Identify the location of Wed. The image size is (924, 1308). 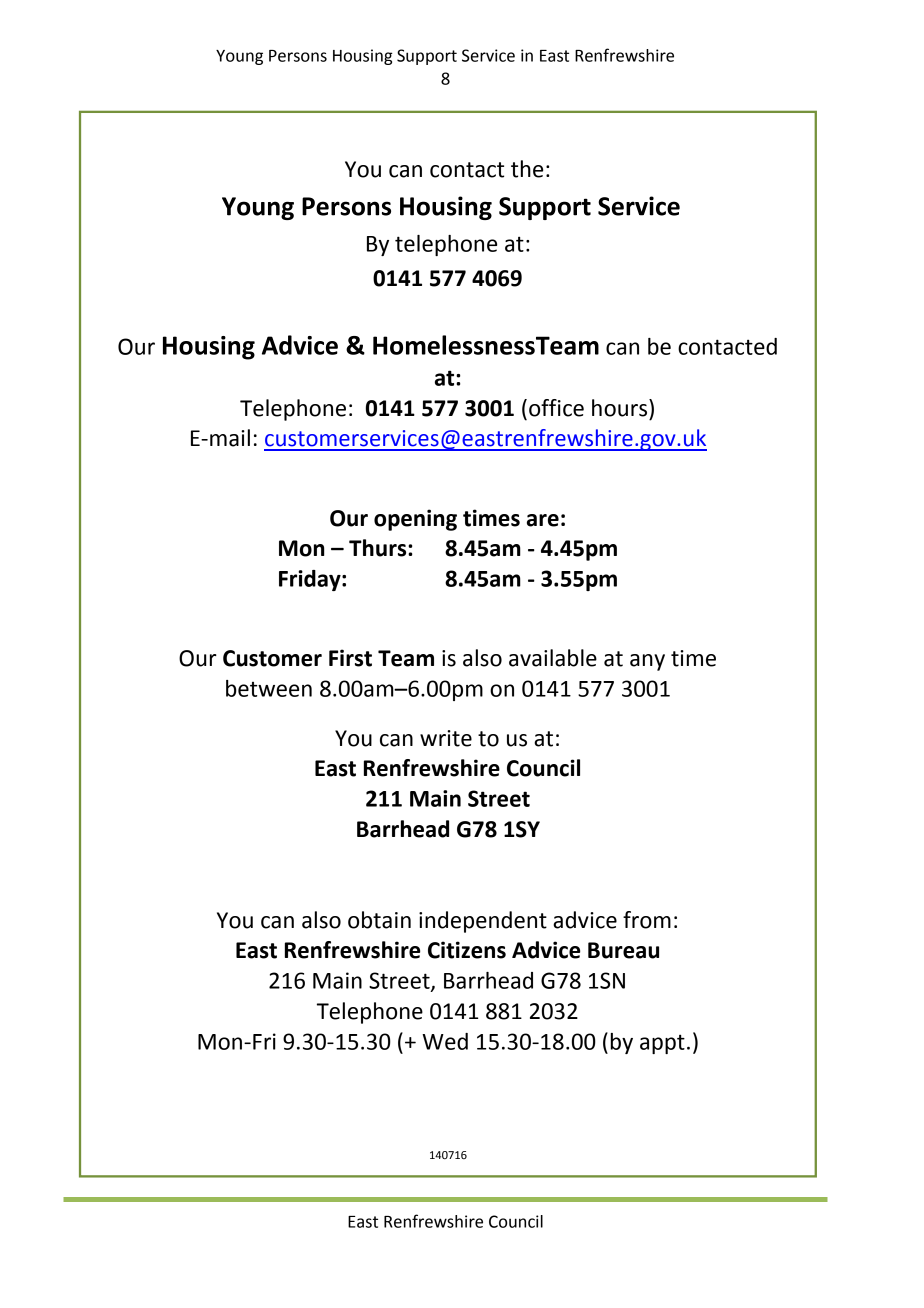
(445, 1041).
